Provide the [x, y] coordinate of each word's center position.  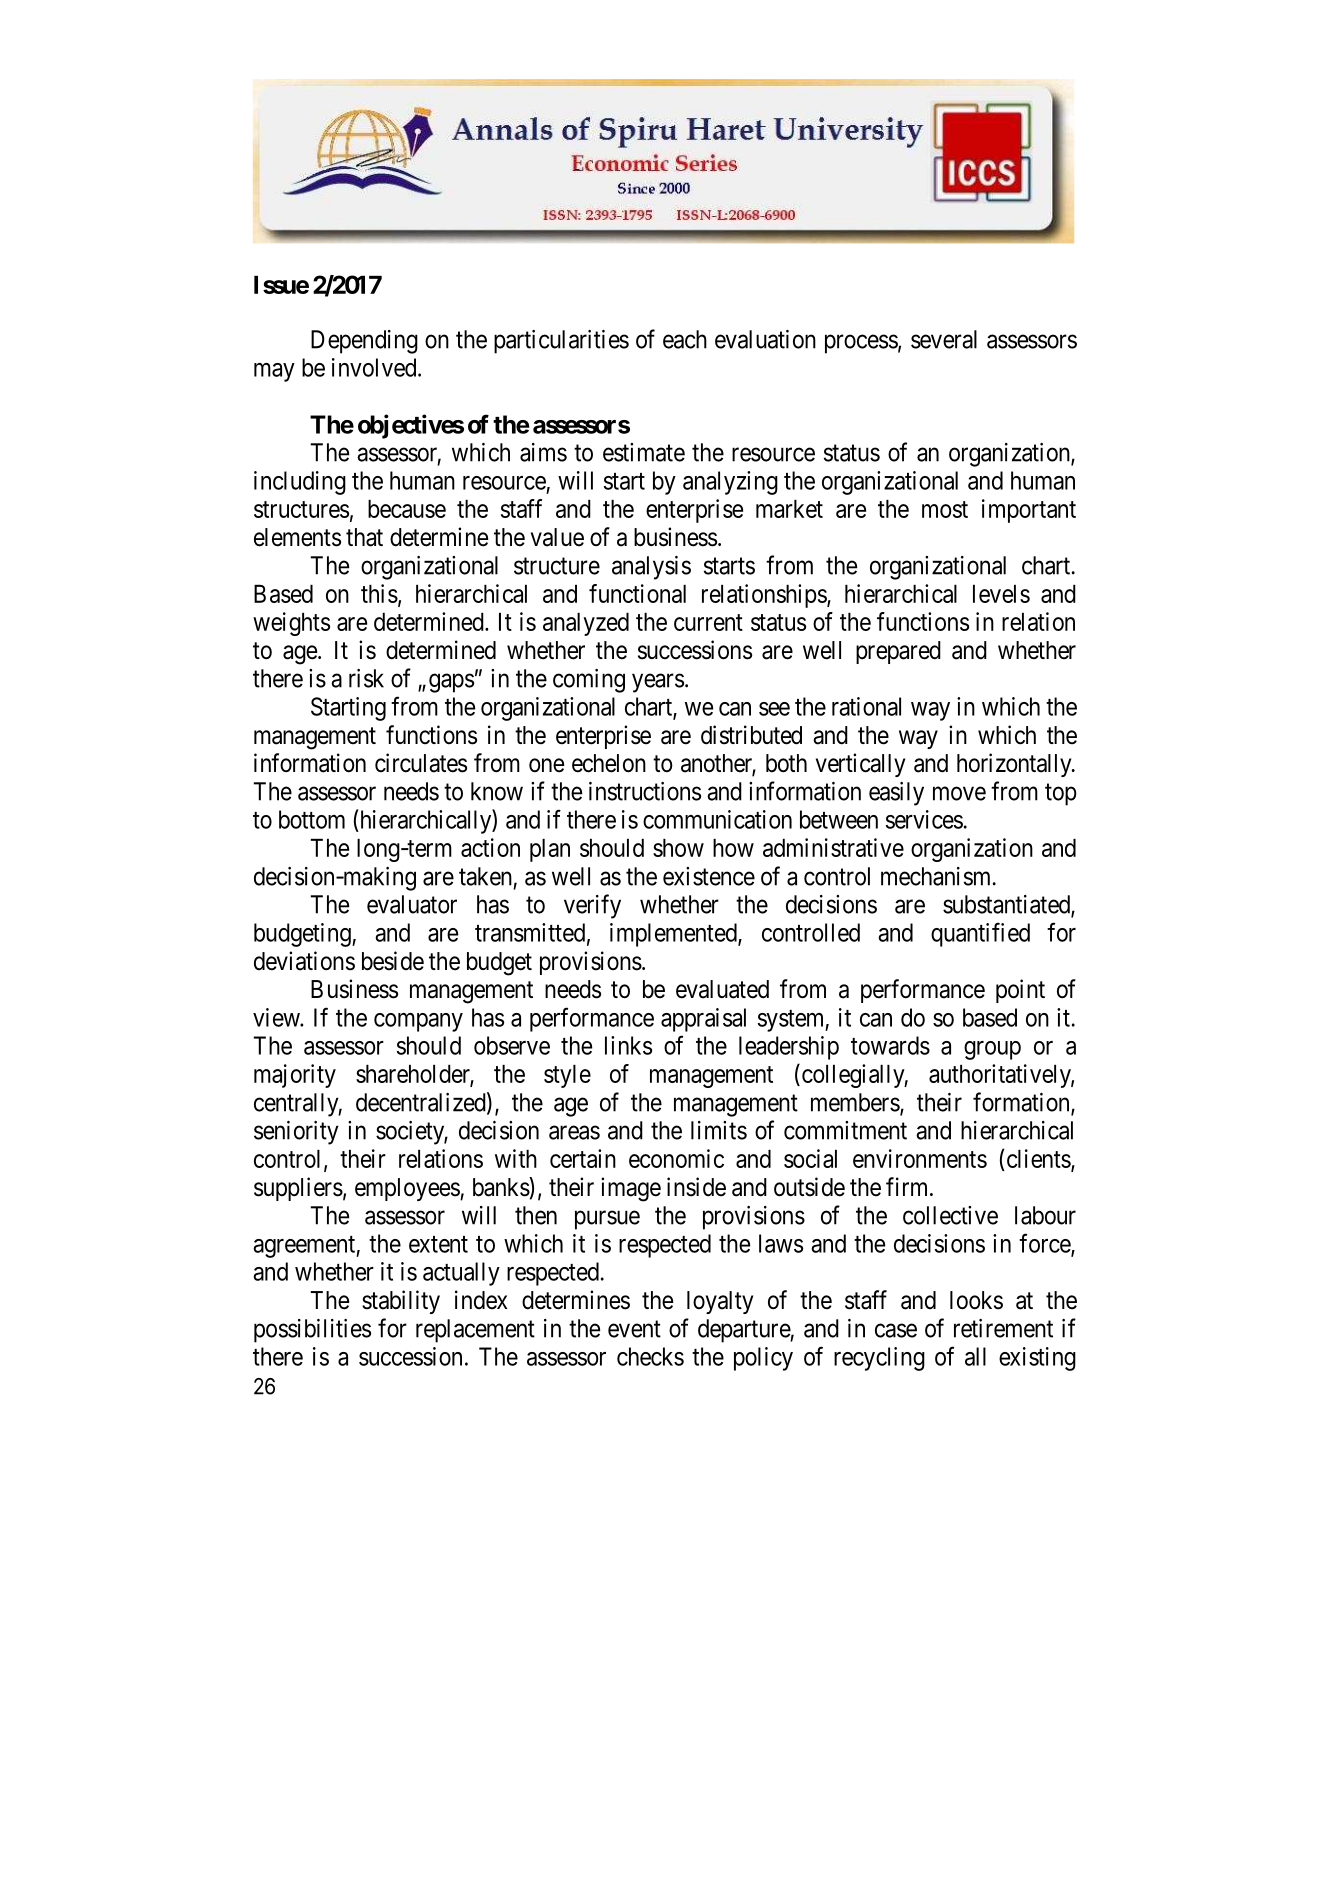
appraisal [703, 1020]
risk [366, 678]
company [418, 1022]
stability [401, 1302]
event [634, 1329]
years [658, 683]
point [1020, 991]
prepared [898, 652]
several [944, 339]
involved [375, 367]
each [685, 339]
